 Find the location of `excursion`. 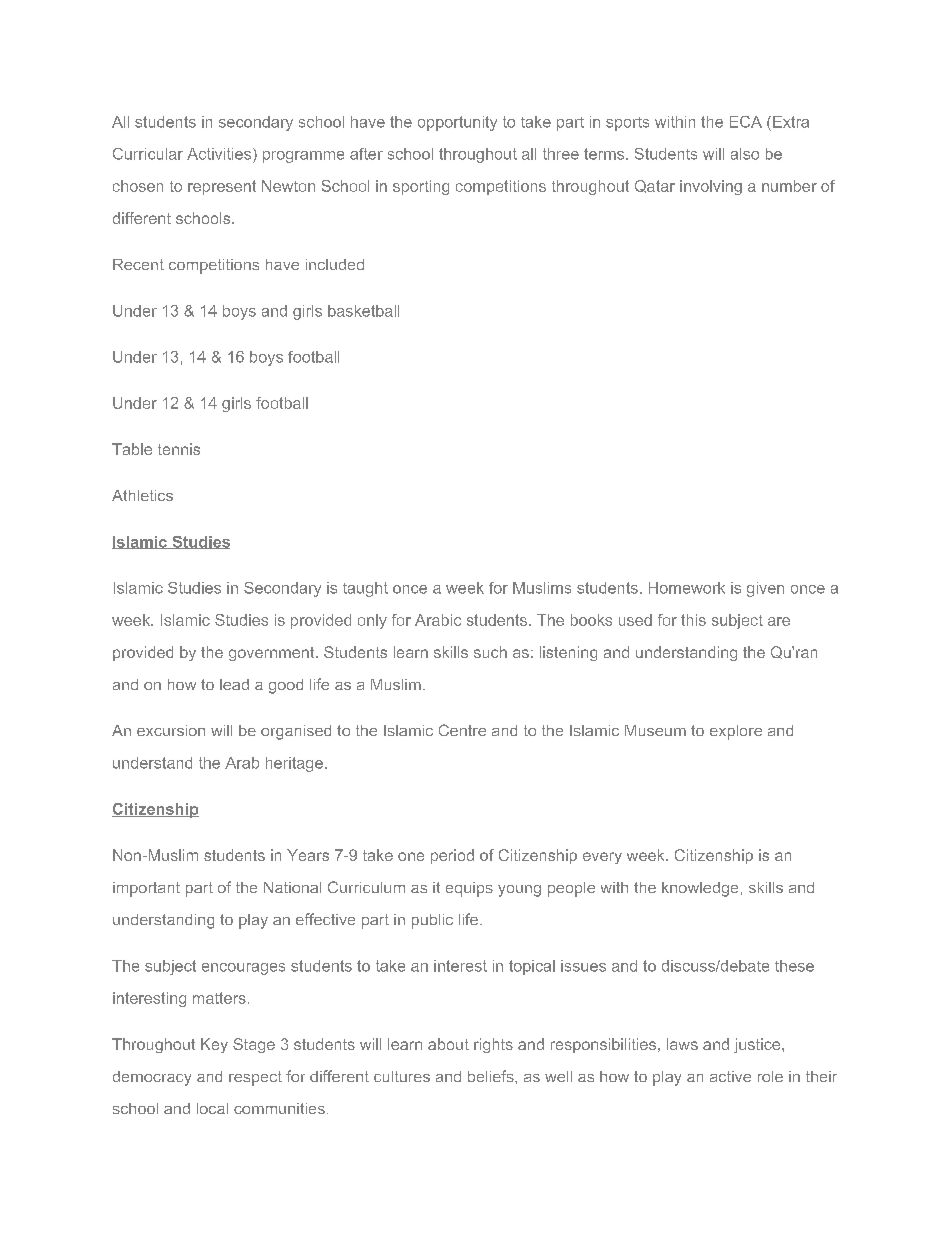

excursion is located at coordinates (171, 730).
